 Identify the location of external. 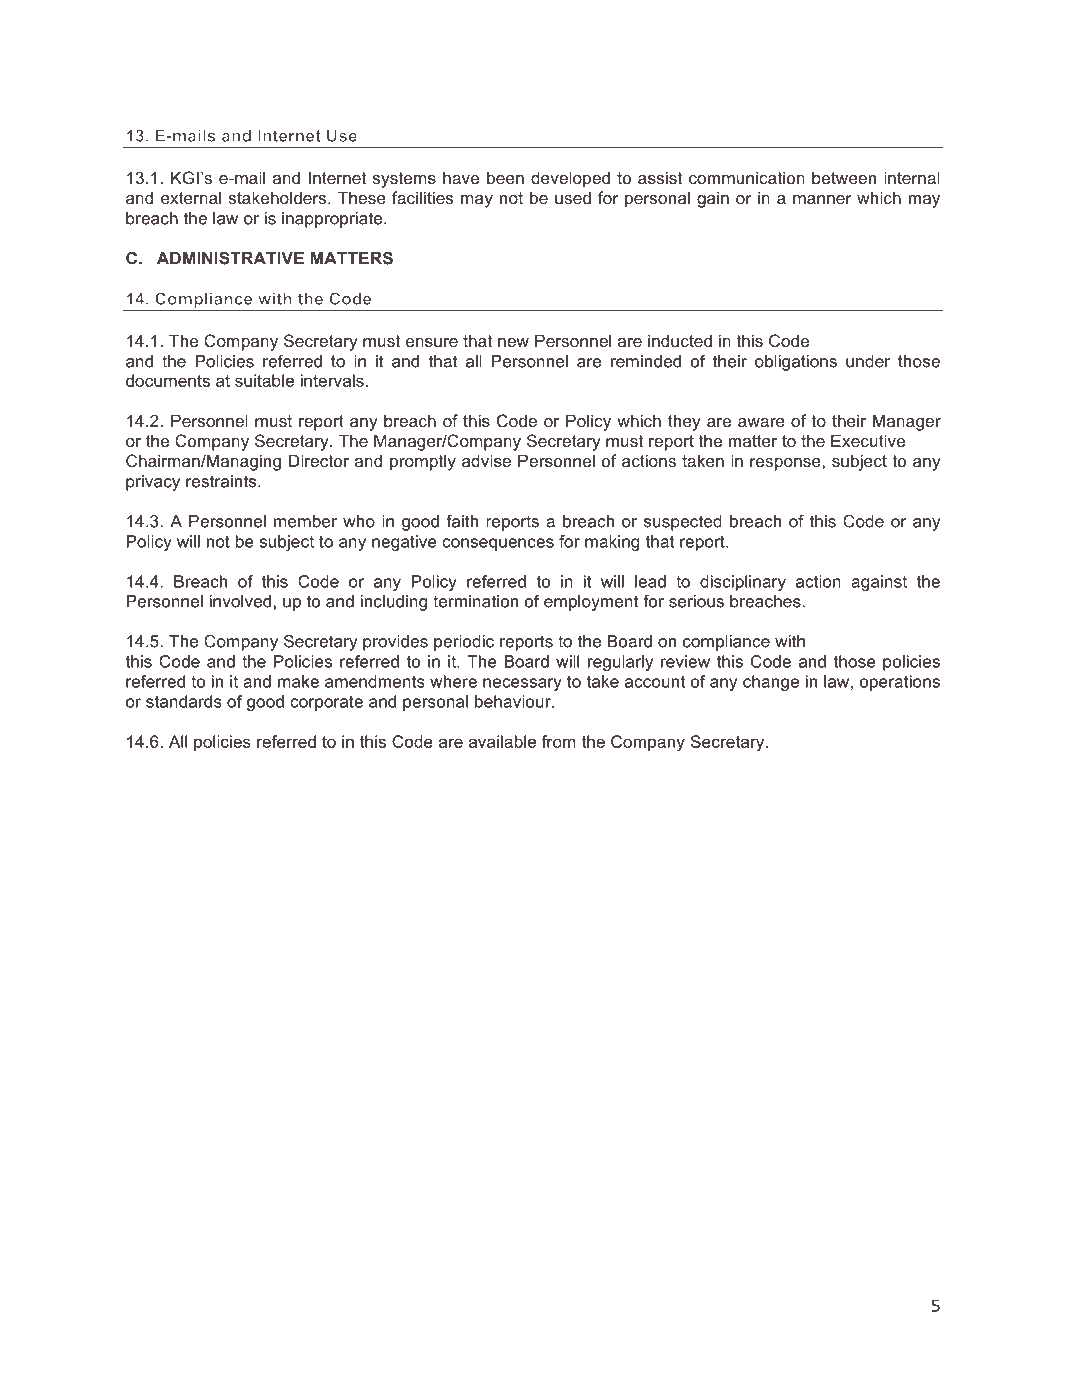
(191, 197).
